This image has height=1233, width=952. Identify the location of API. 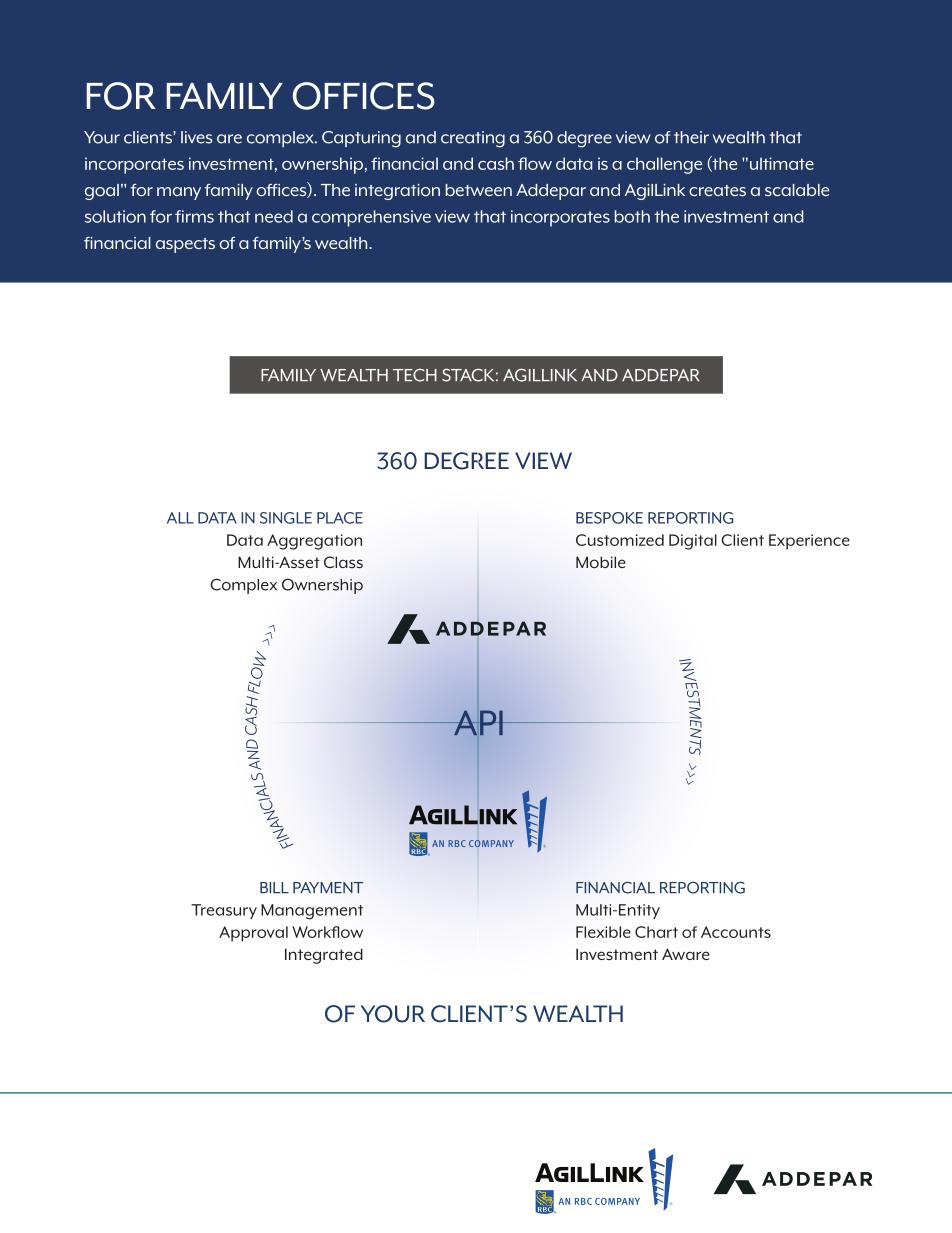
(478, 722).
